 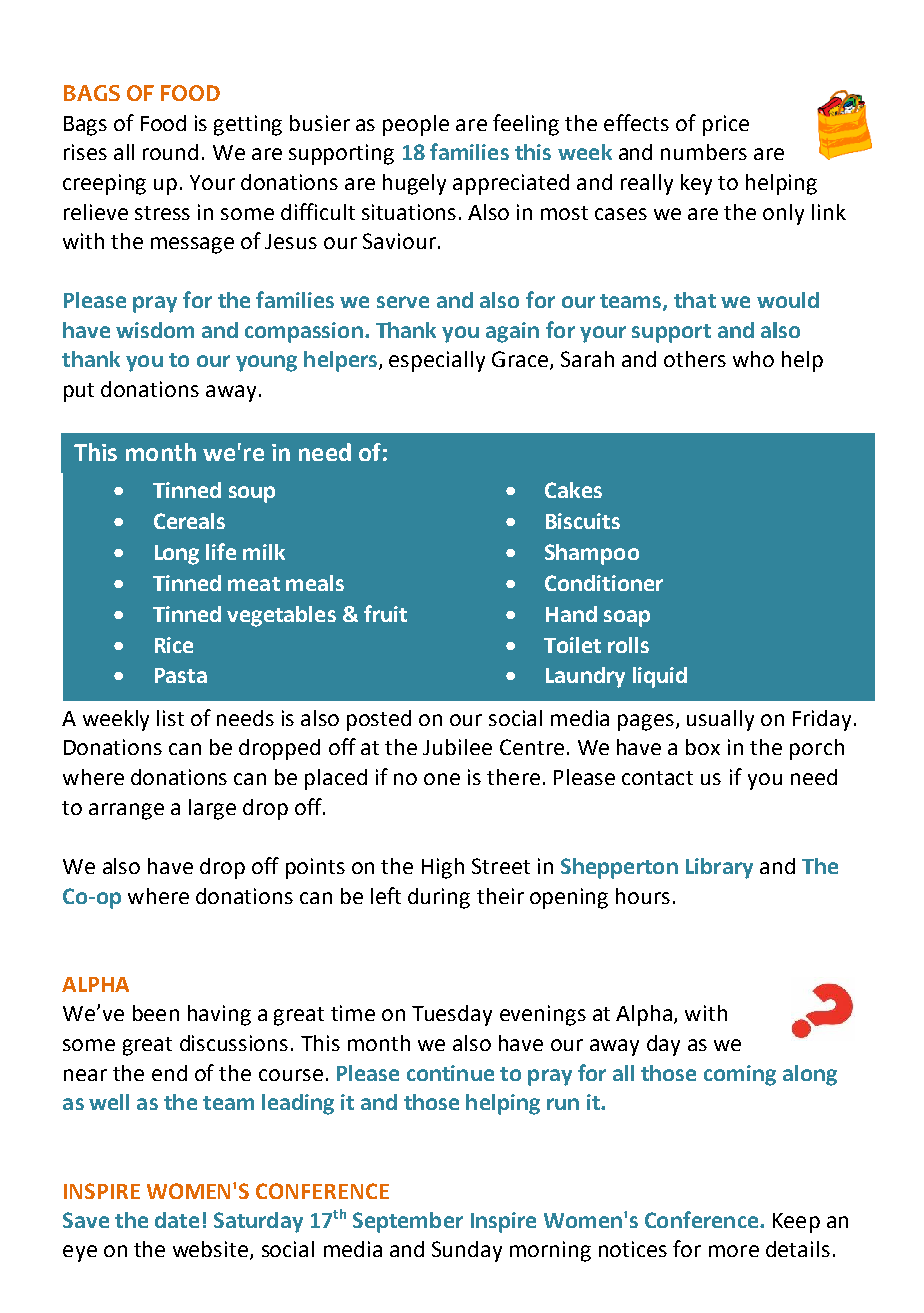 I want to click on hugely, so click(x=414, y=184).
